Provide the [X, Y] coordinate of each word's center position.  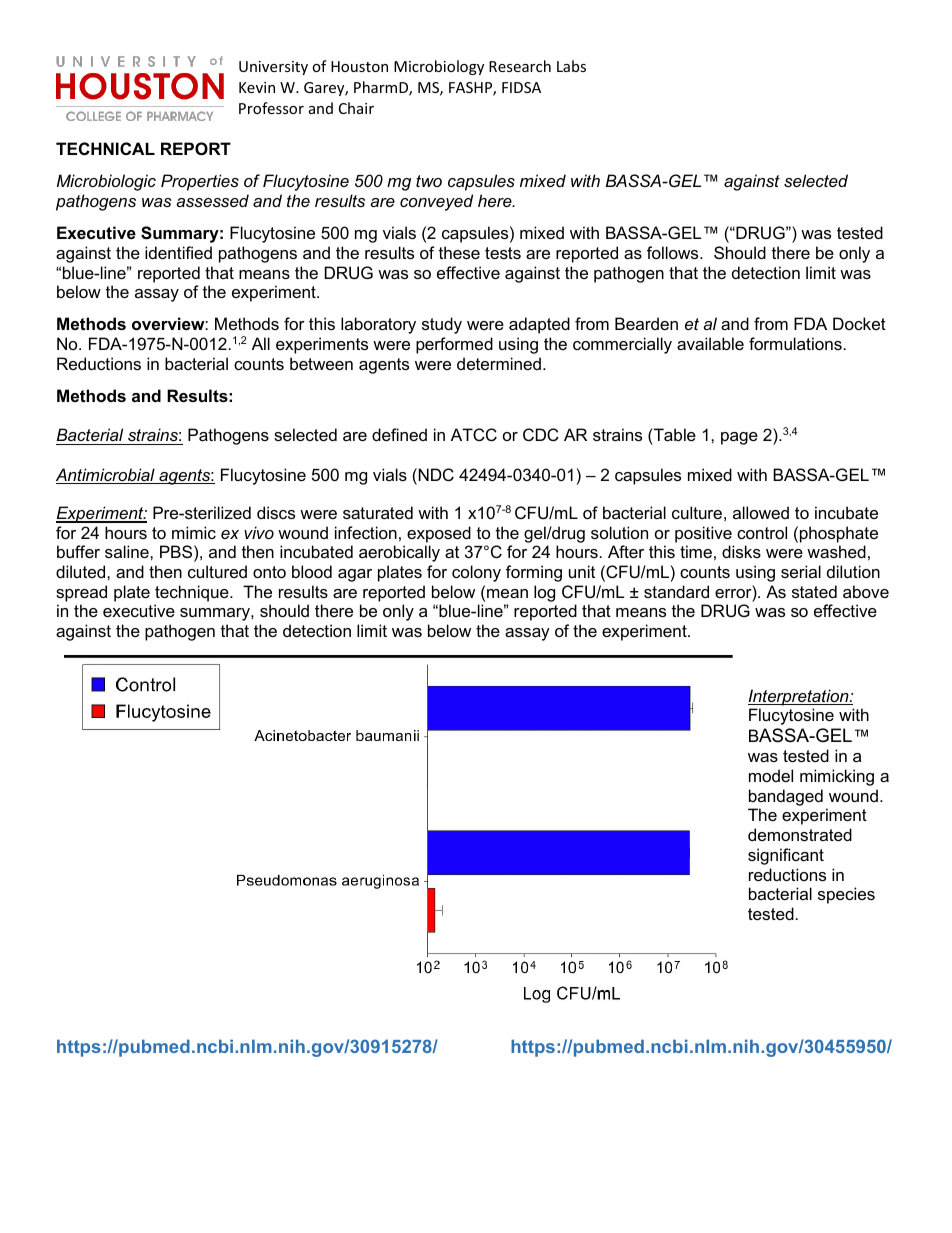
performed [454, 345]
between [321, 363]
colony [476, 573]
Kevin [257, 87]
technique [193, 593]
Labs [571, 66]
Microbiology [439, 67]
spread [81, 593]
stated [814, 591]
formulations [795, 343]
